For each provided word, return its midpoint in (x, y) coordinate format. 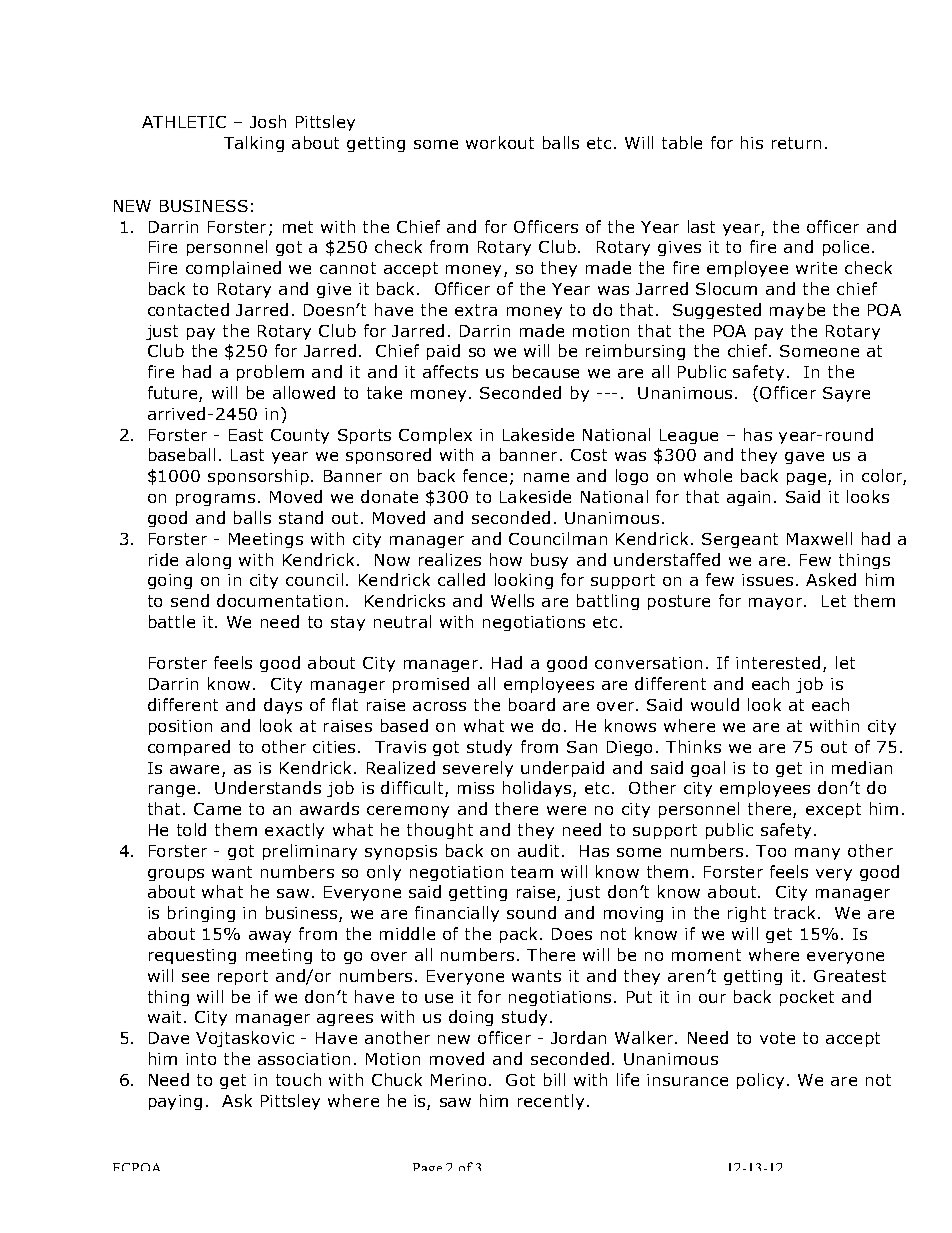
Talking (254, 144)
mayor (777, 604)
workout (500, 142)
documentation (280, 600)
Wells (512, 600)
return (796, 143)
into (201, 1059)
